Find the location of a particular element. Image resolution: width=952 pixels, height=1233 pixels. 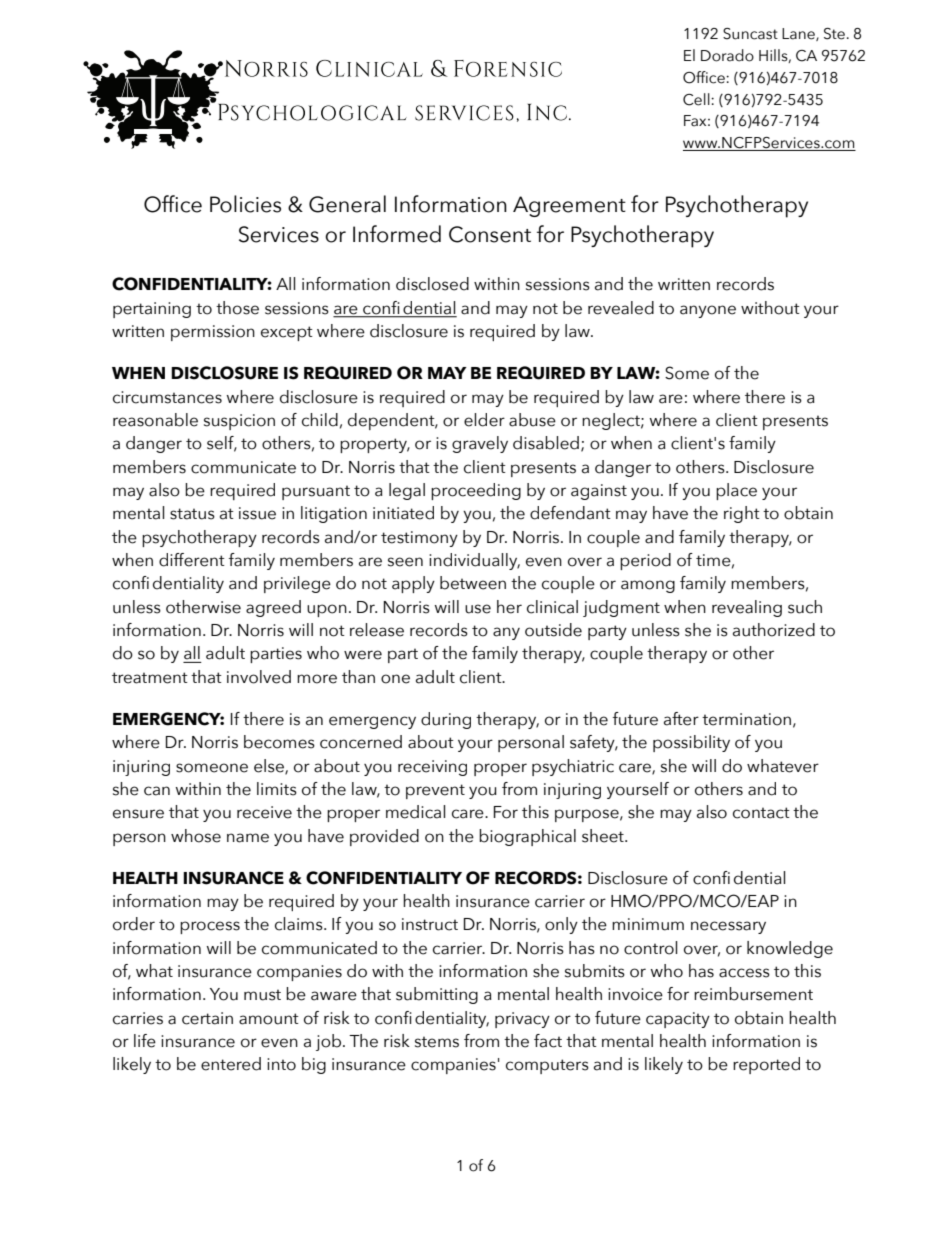

individually is located at coordinates (474, 561).
